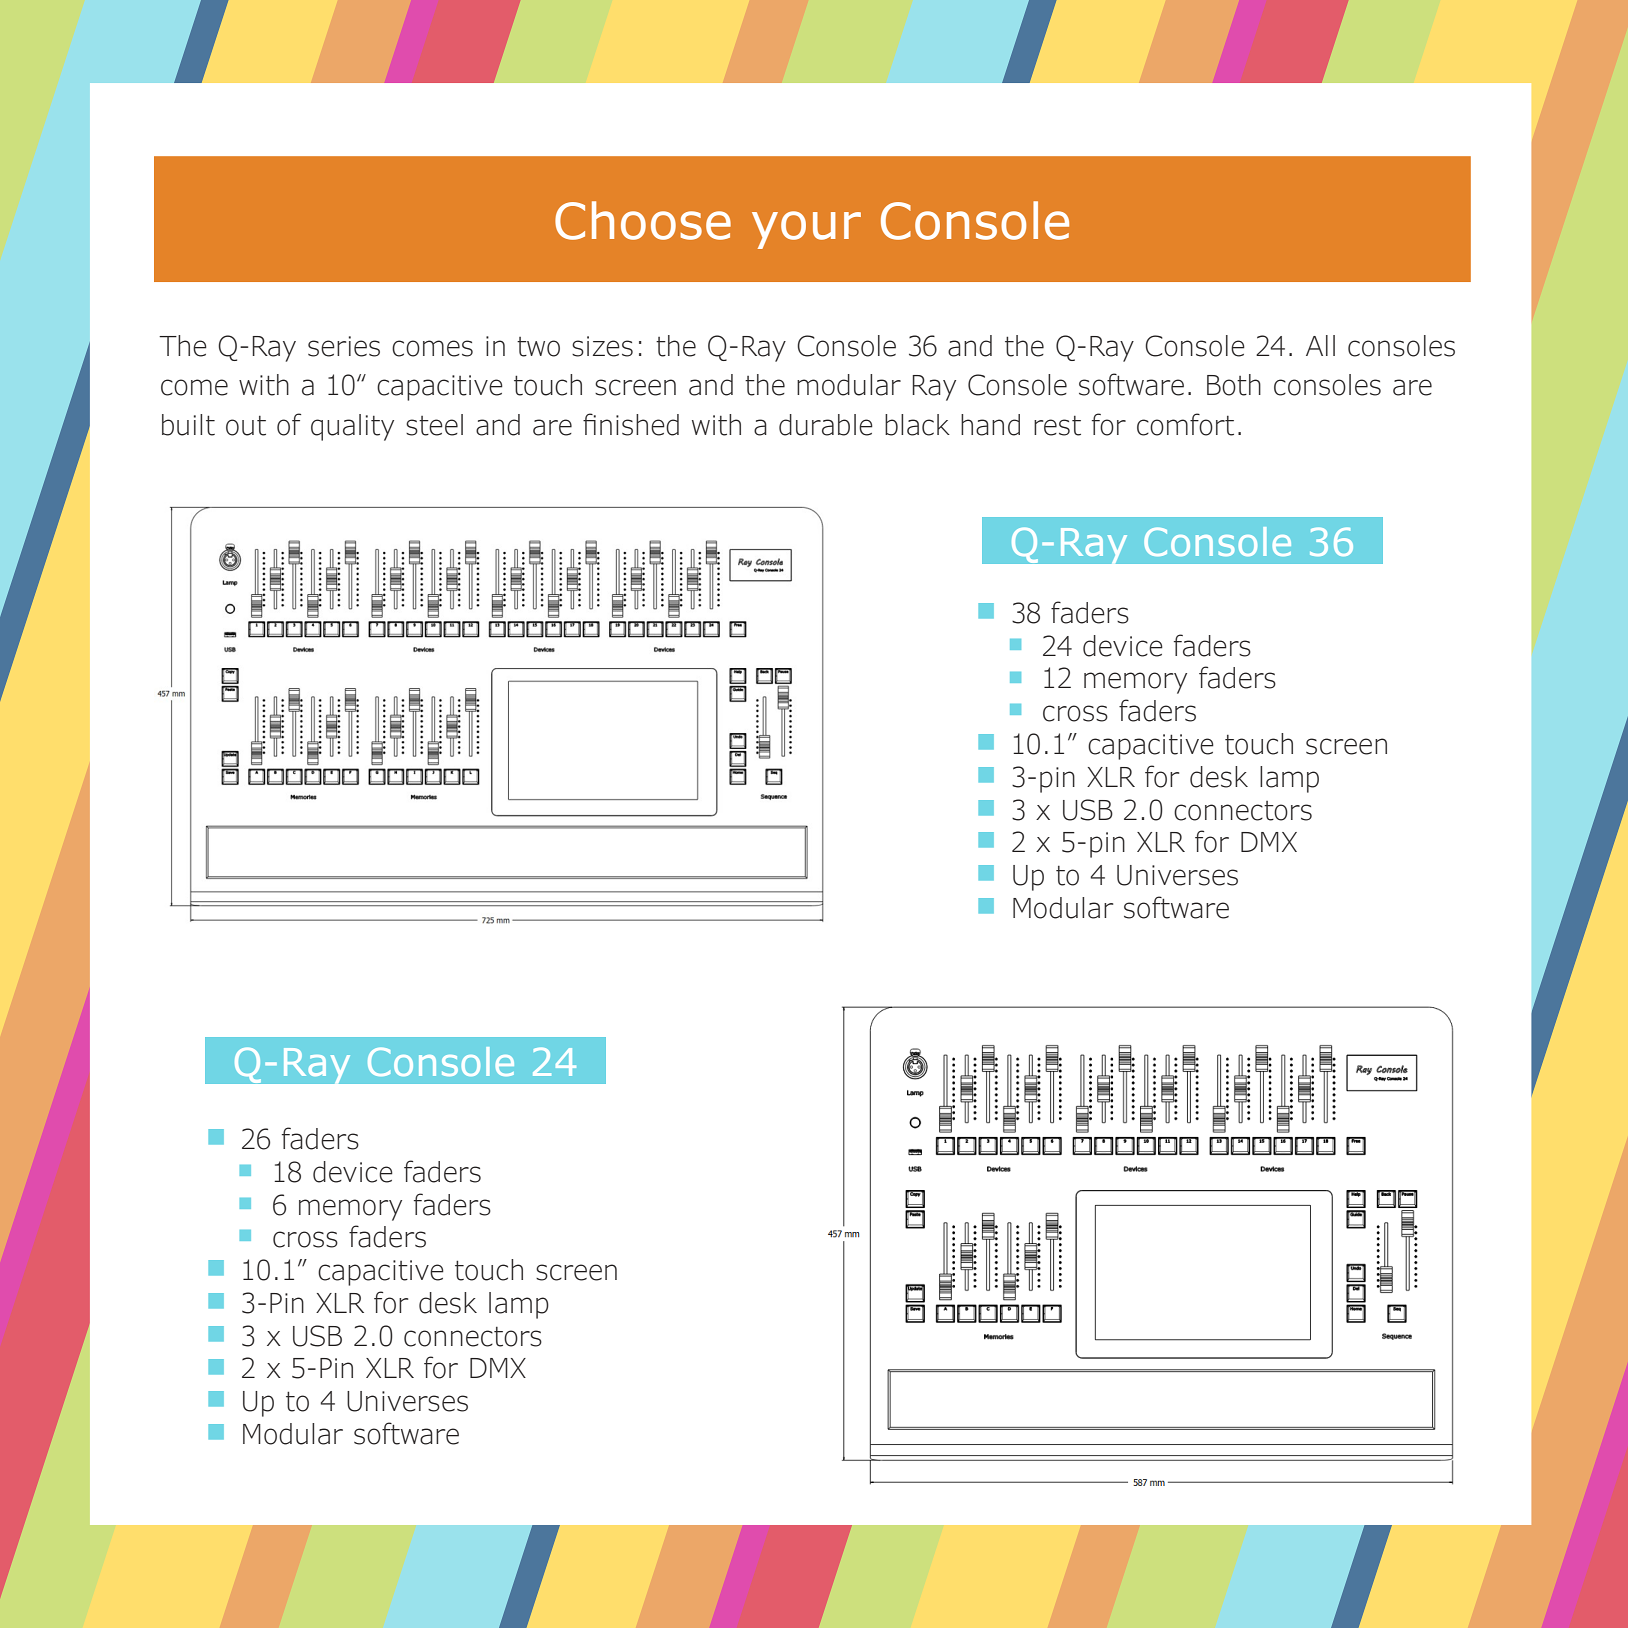  What do you see at coordinates (1185, 424) in the document?
I see `comfort` at bounding box center [1185, 424].
